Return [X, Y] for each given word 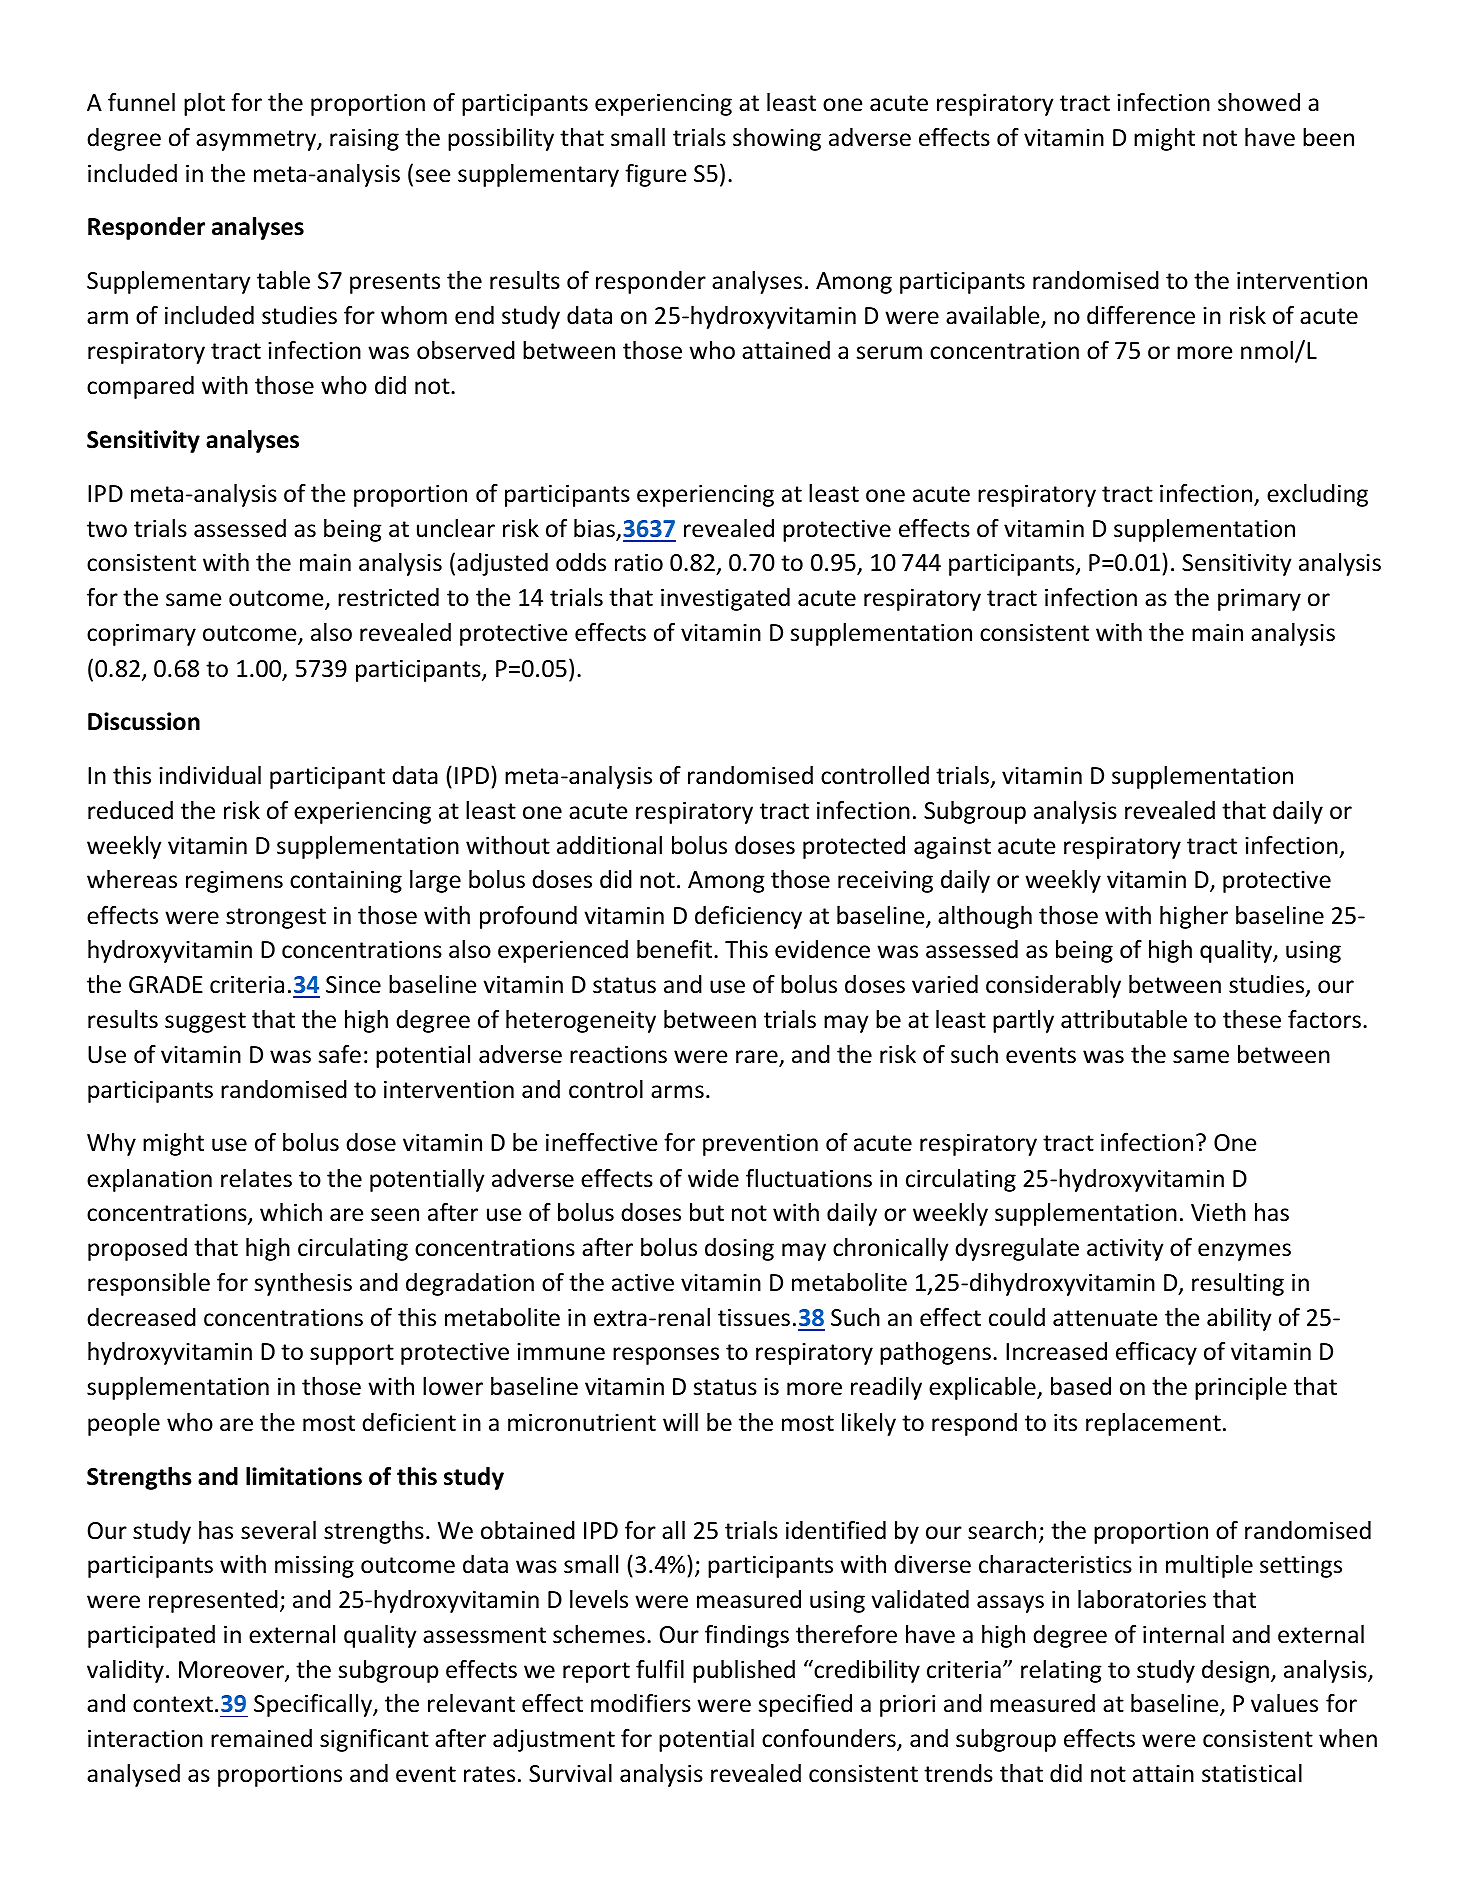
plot [204, 104]
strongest [276, 918]
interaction [145, 1739]
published [744, 1671]
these [1252, 1019]
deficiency [748, 917]
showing [777, 139]
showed [1259, 102]
